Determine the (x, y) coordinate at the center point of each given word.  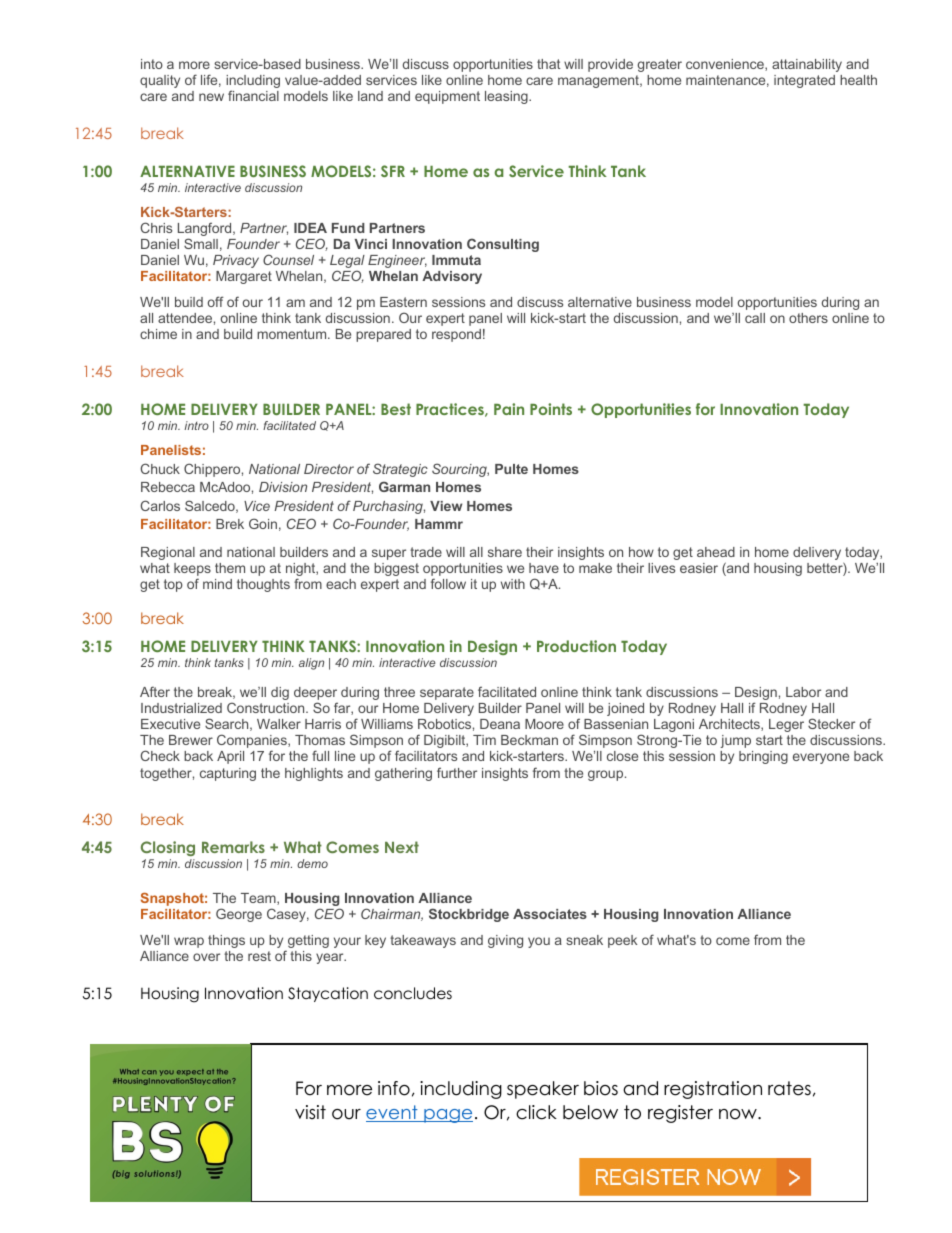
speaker (543, 1090)
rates (789, 1088)
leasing (507, 97)
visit (310, 1112)
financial (253, 95)
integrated (804, 81)
